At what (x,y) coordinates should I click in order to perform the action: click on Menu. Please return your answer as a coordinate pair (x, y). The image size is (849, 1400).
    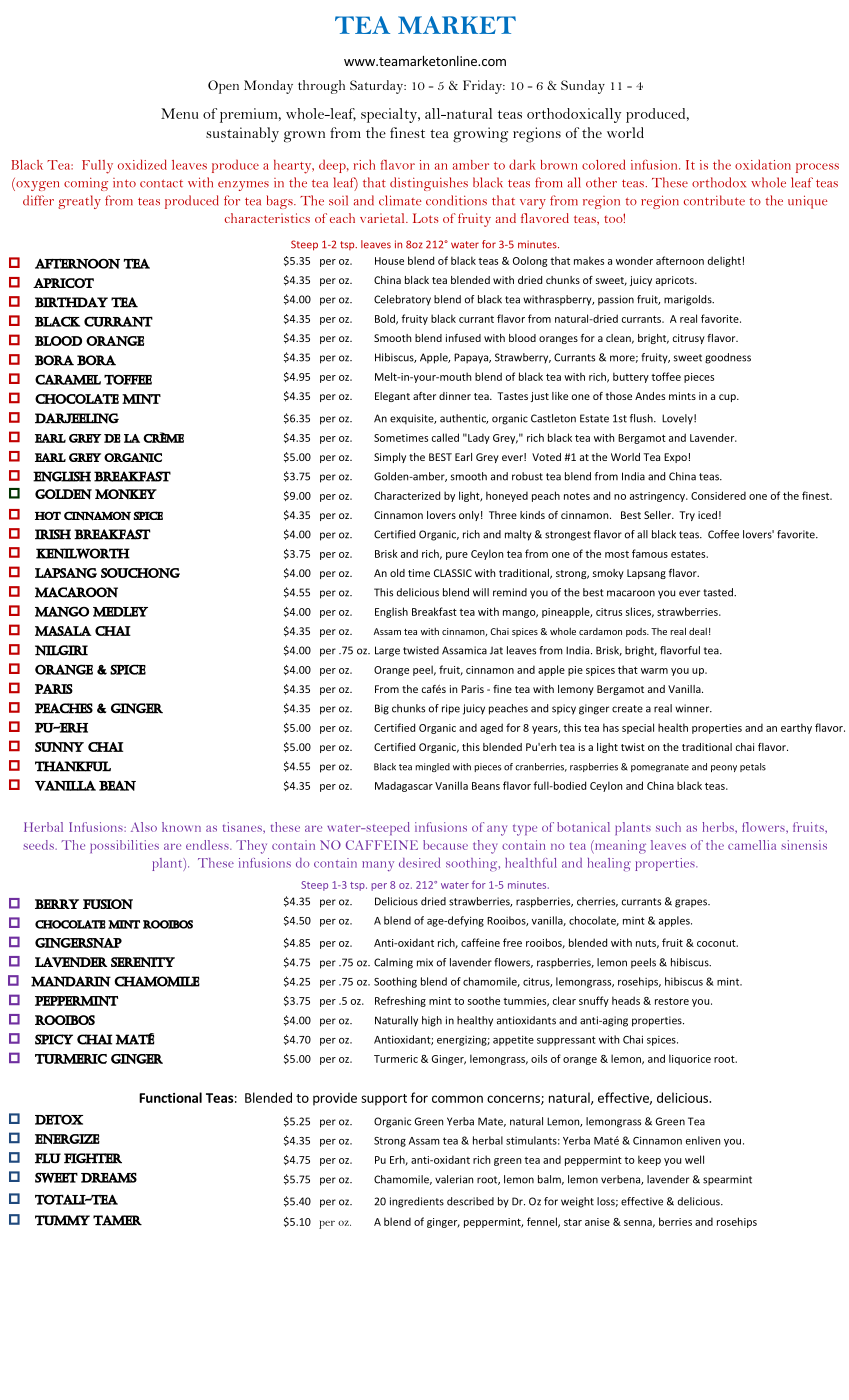
    Looking at the image, I should click on (179, 113).
